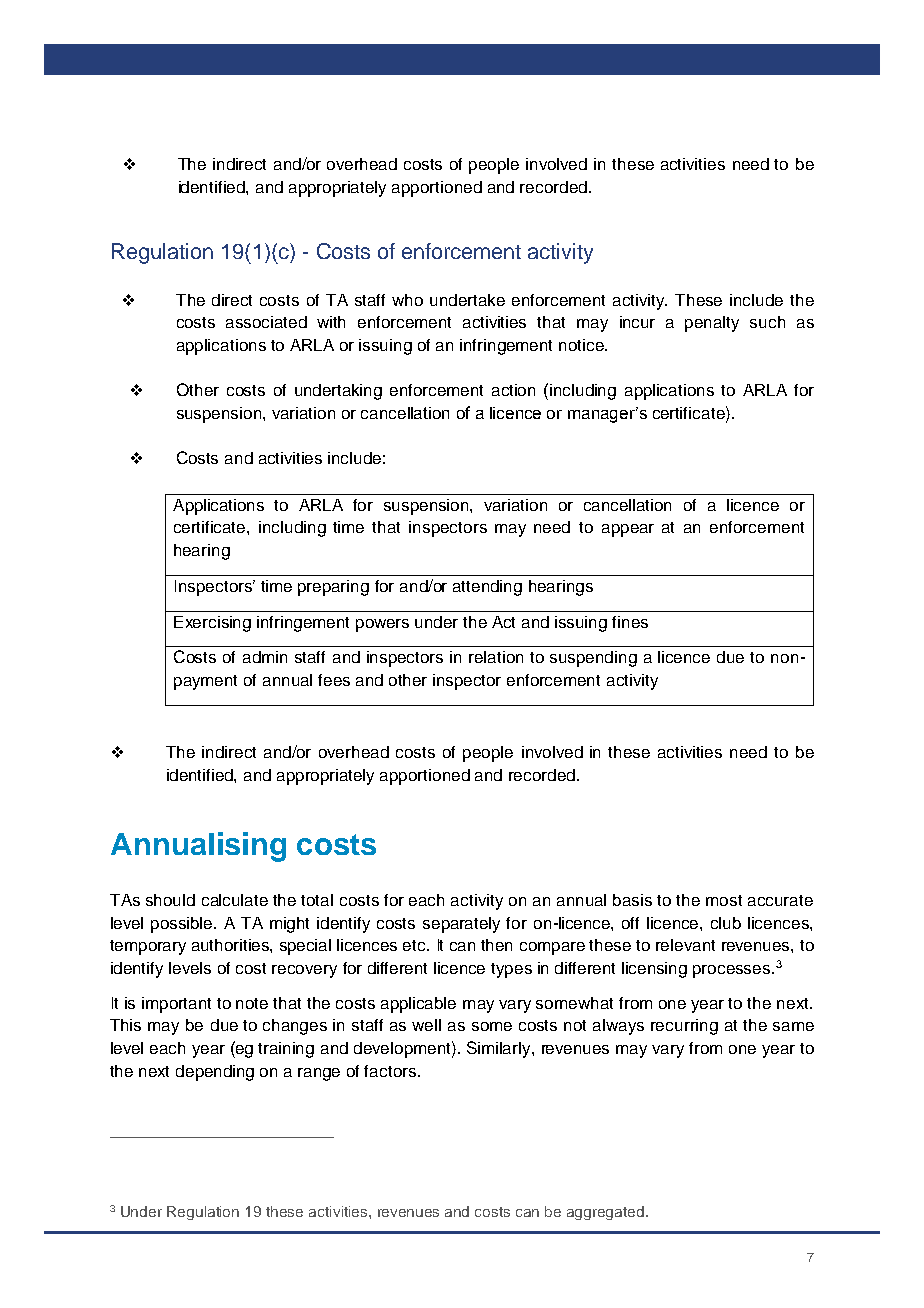  Describe the element at coordinates (607, 1213) in the screenshot. I see `aggregated` at that location.
